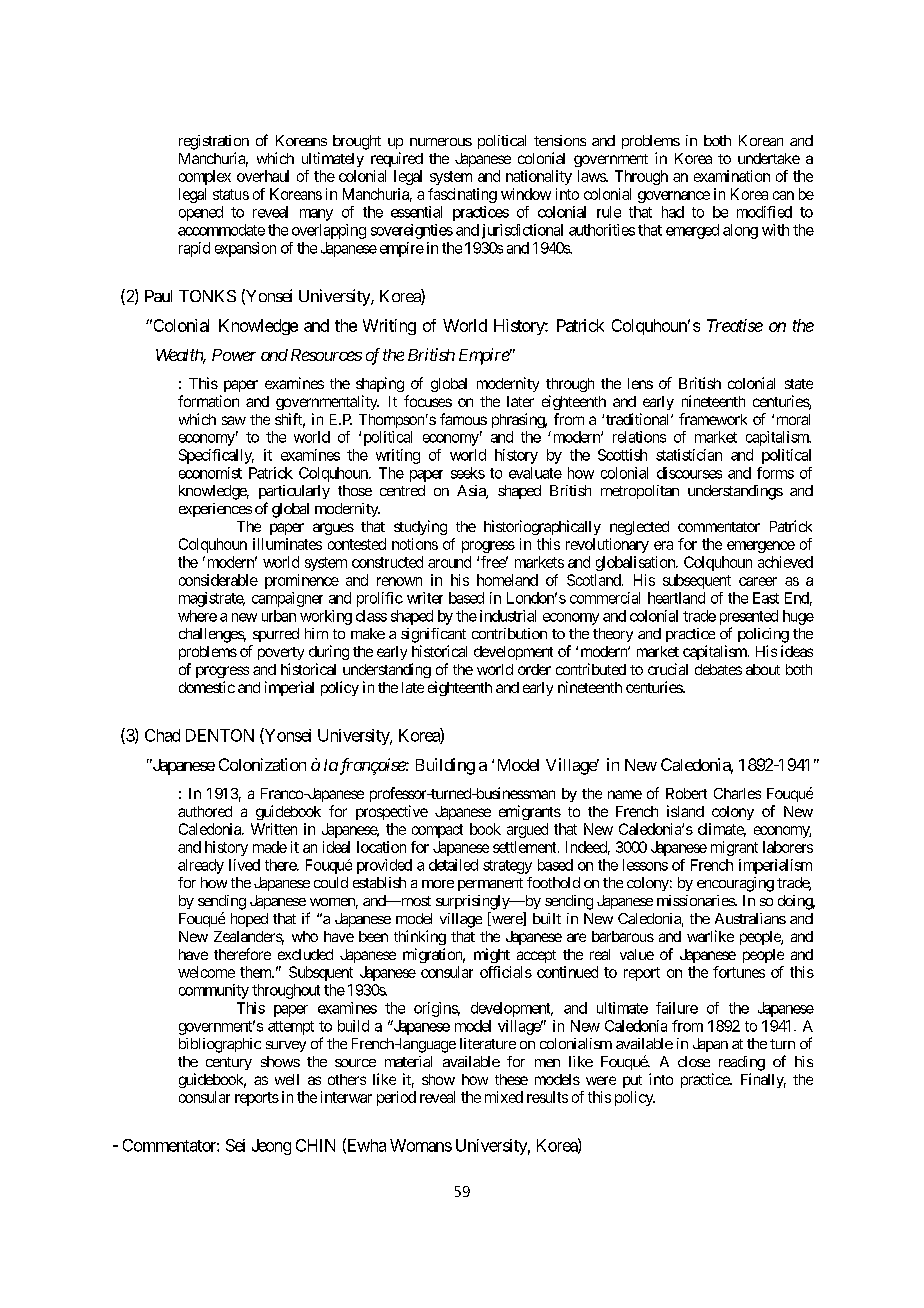  I want to click on Jeong, so click(271, 1147).
